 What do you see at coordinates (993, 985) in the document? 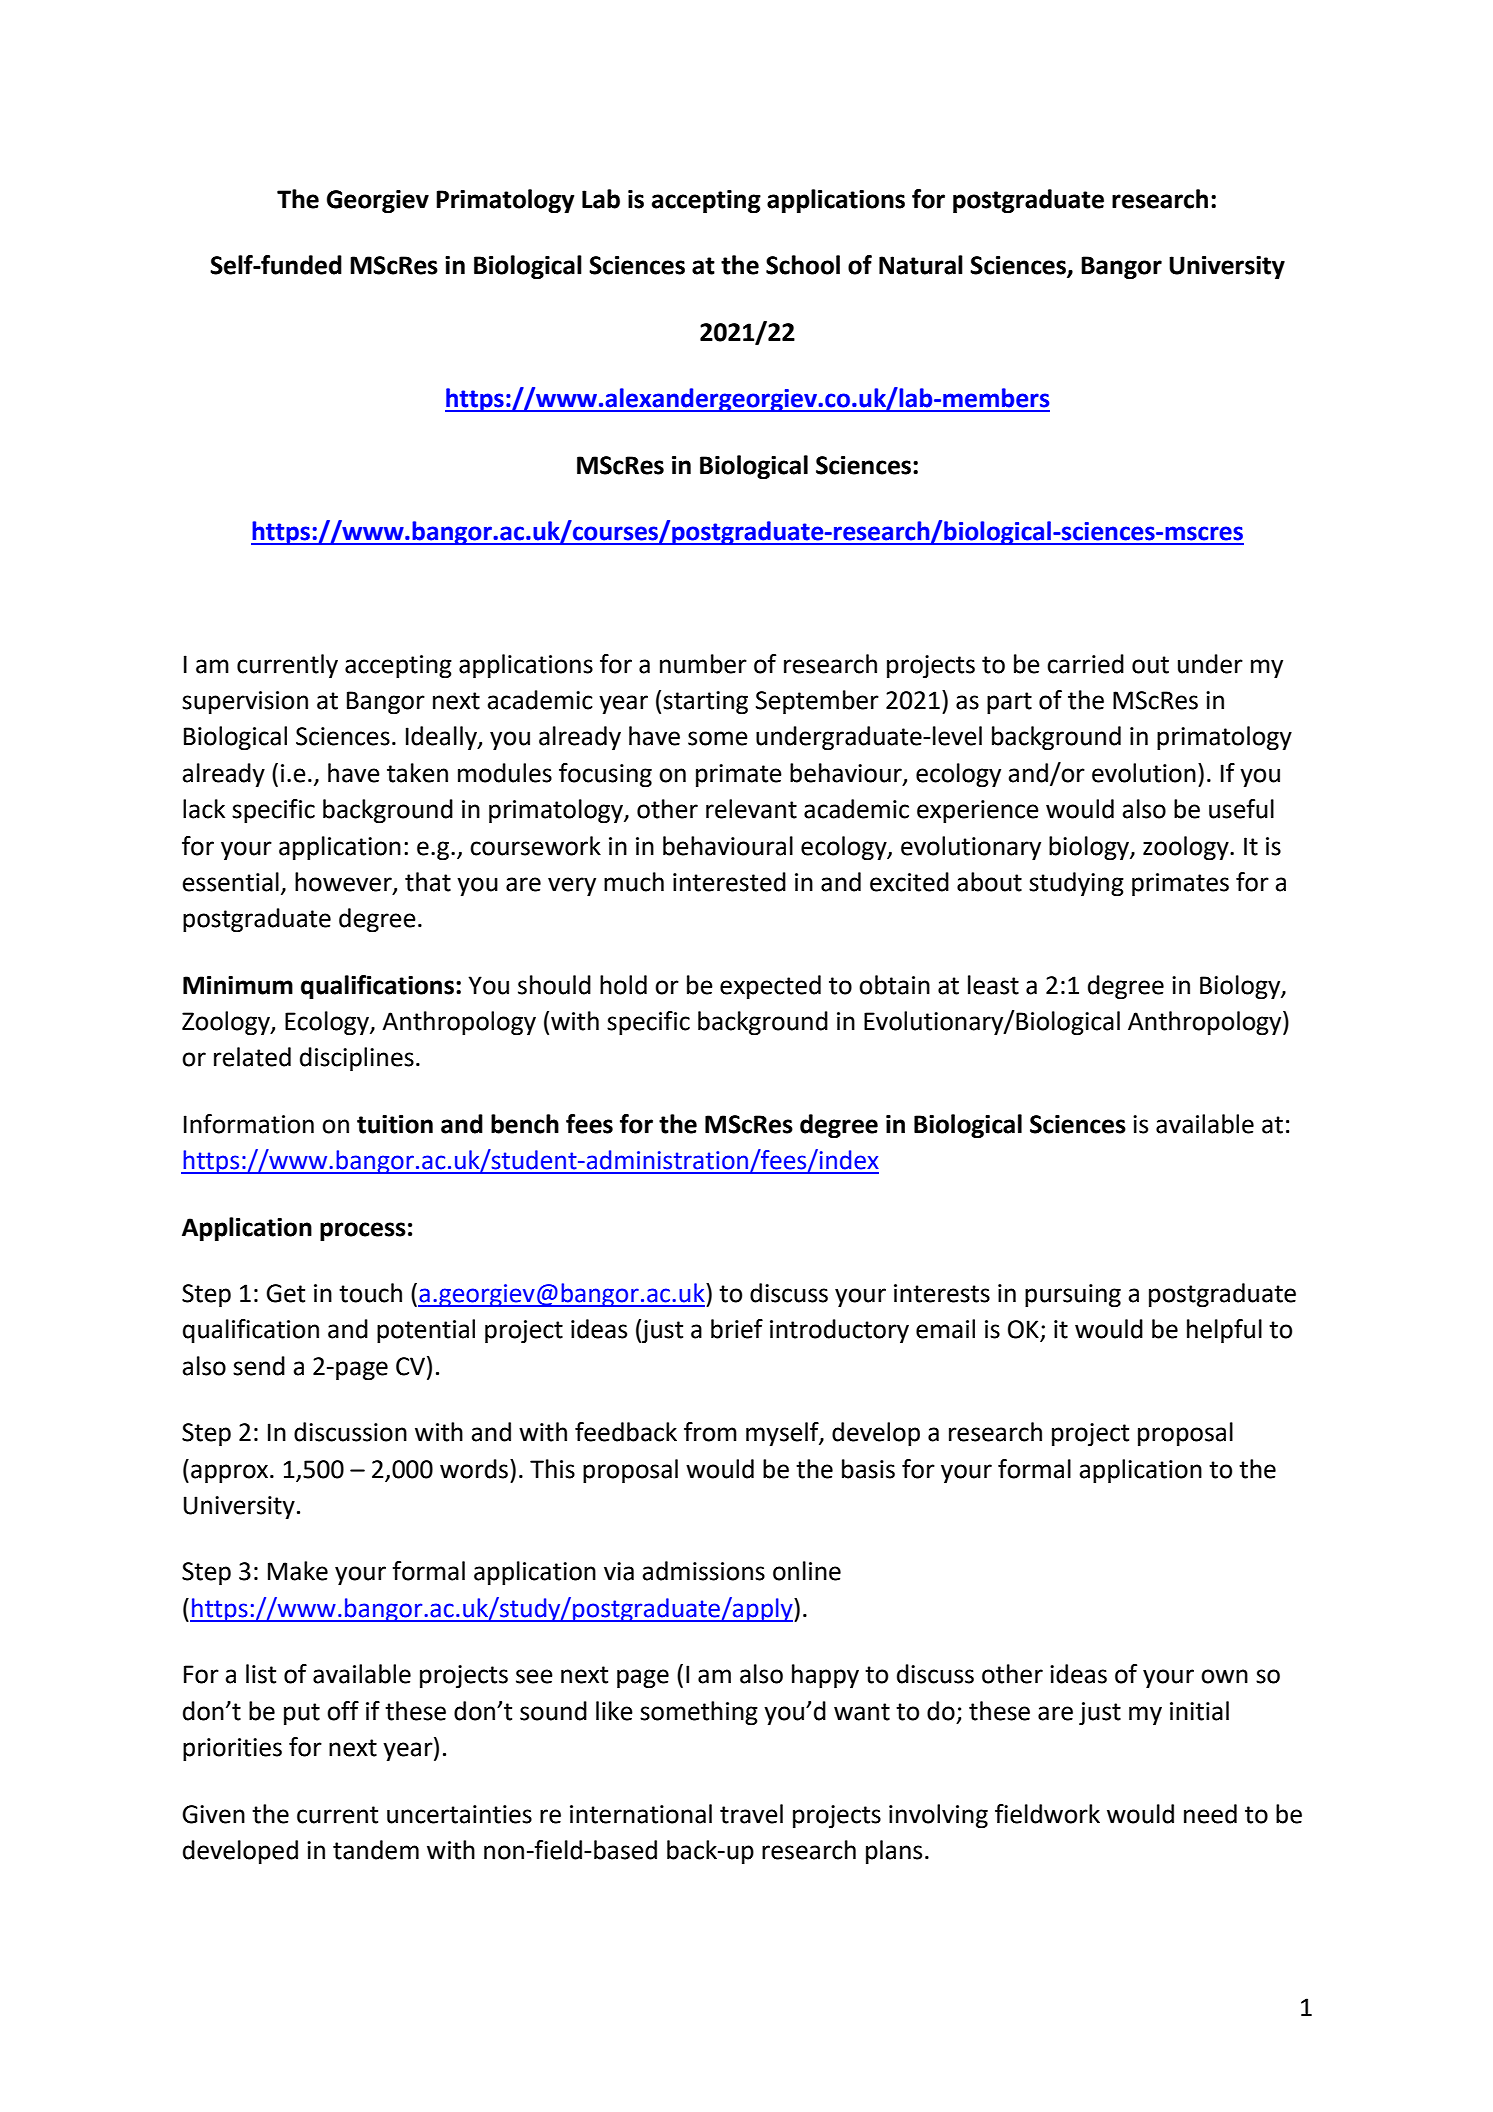
I see `least` at bounding box center [993, 985].
